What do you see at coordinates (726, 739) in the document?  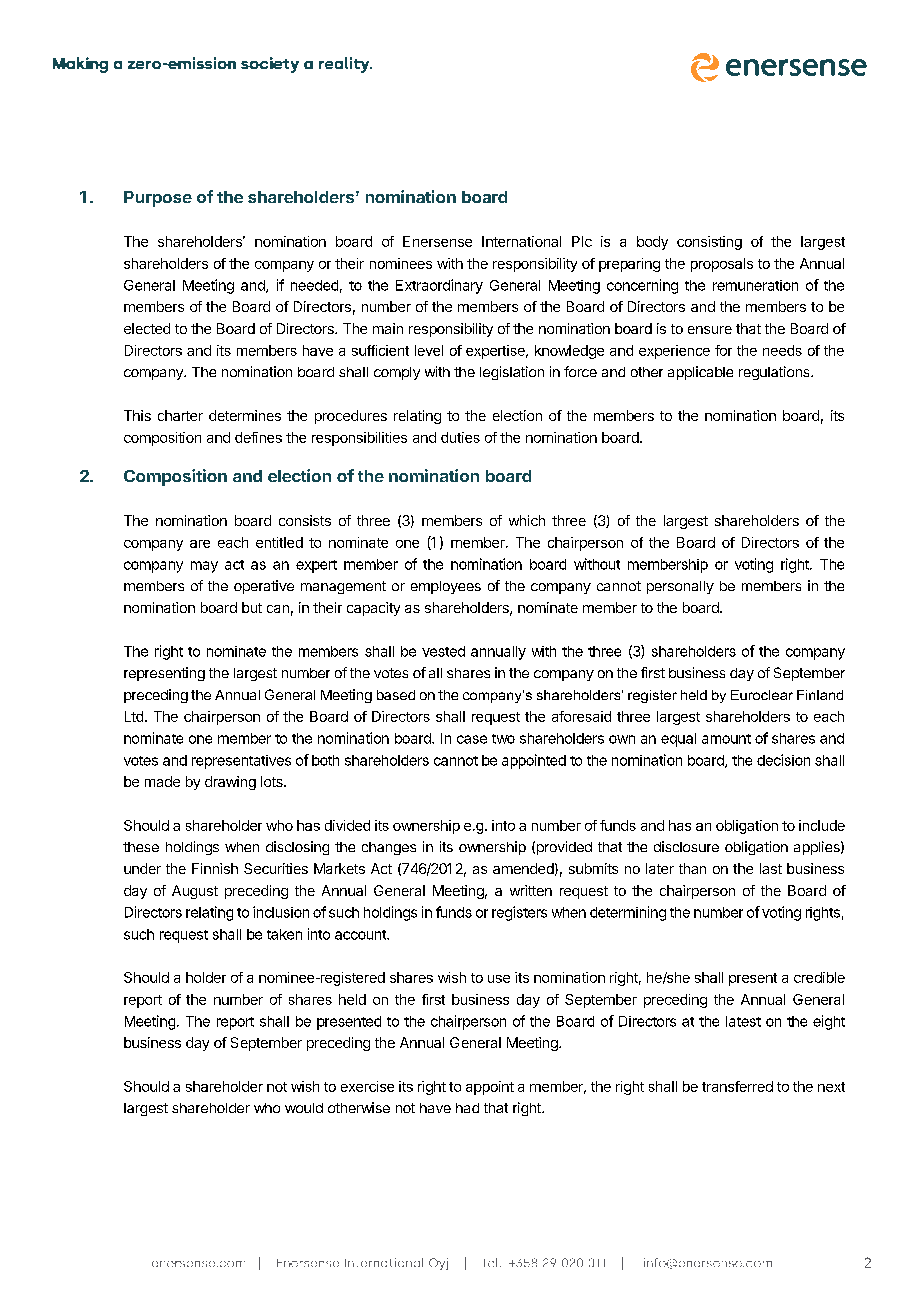 I see `amount` at bounding box center [726, 739].
